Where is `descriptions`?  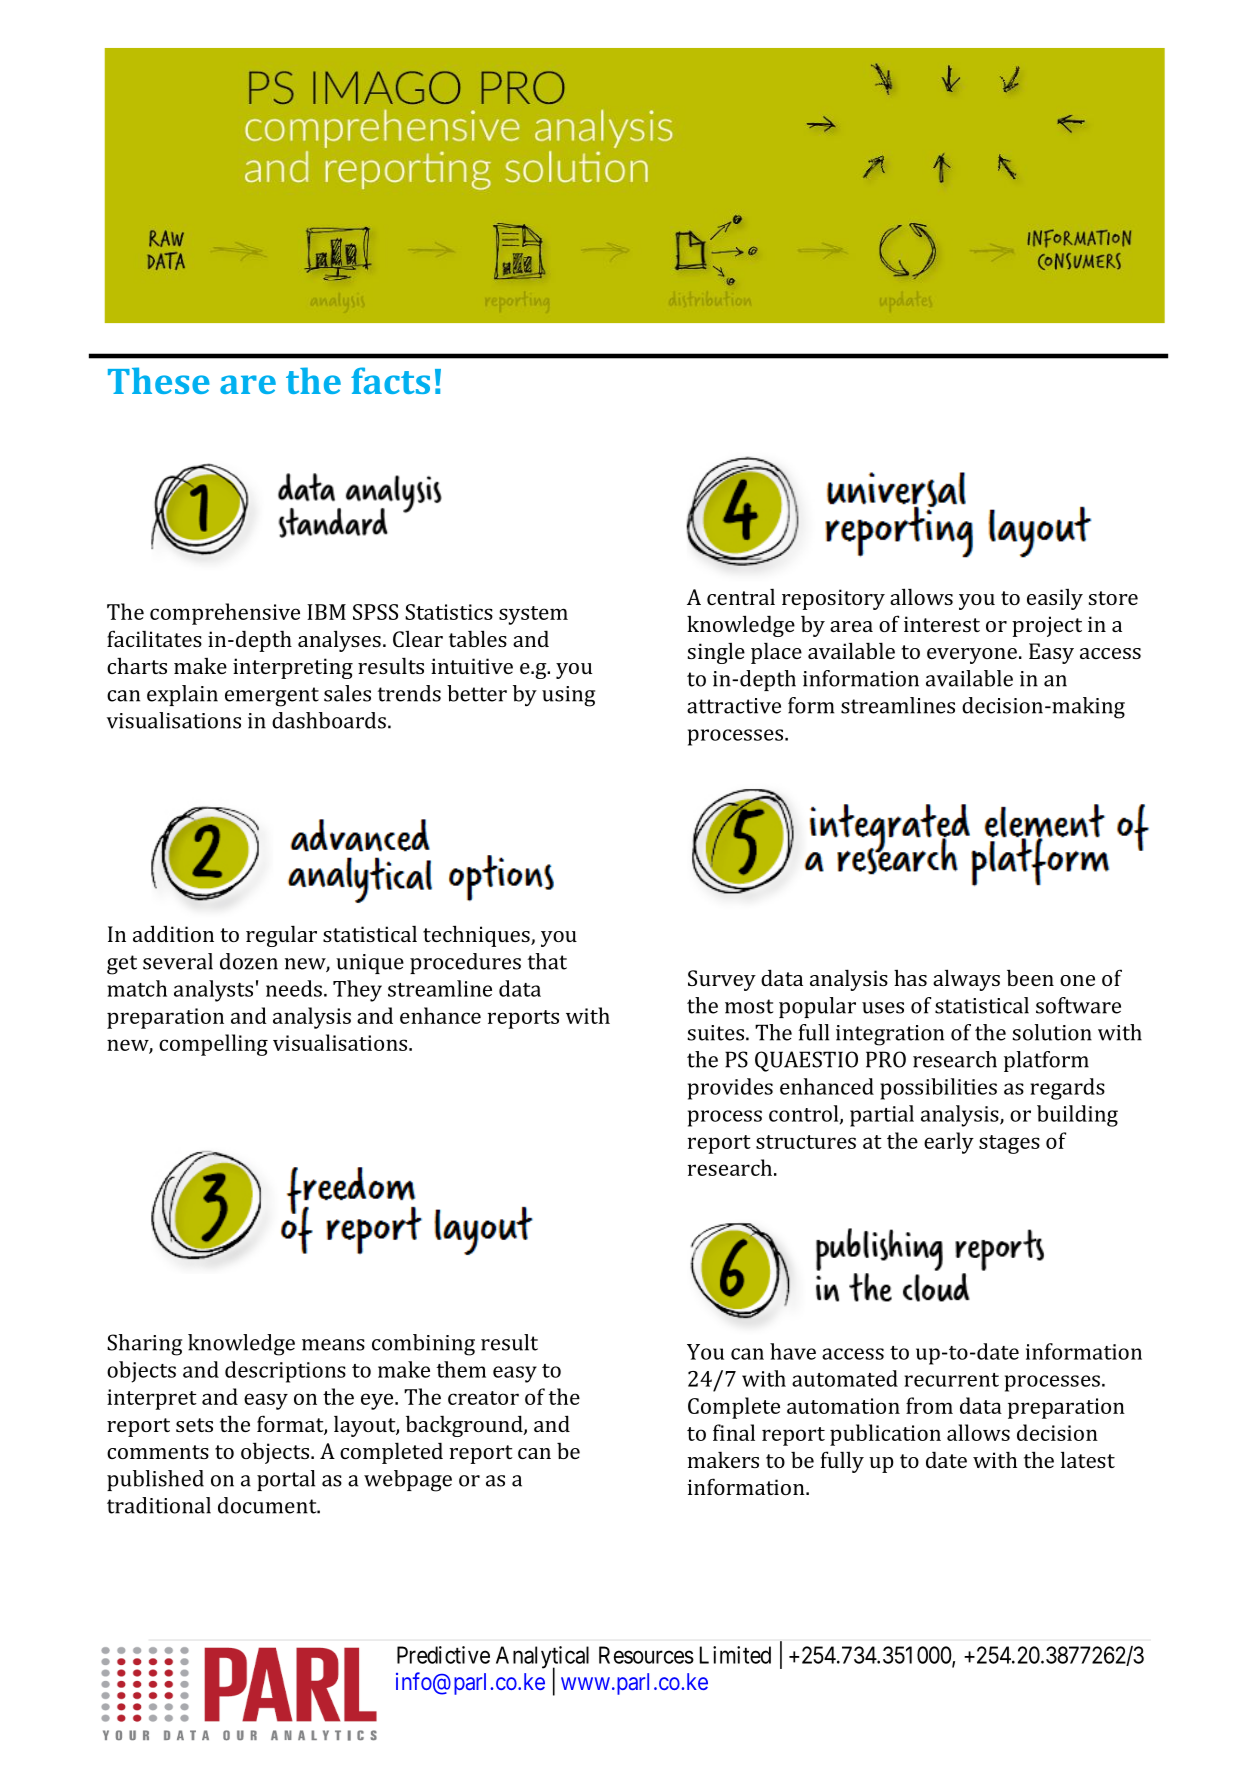
descriptions is located at coordinates (285, 1372).
